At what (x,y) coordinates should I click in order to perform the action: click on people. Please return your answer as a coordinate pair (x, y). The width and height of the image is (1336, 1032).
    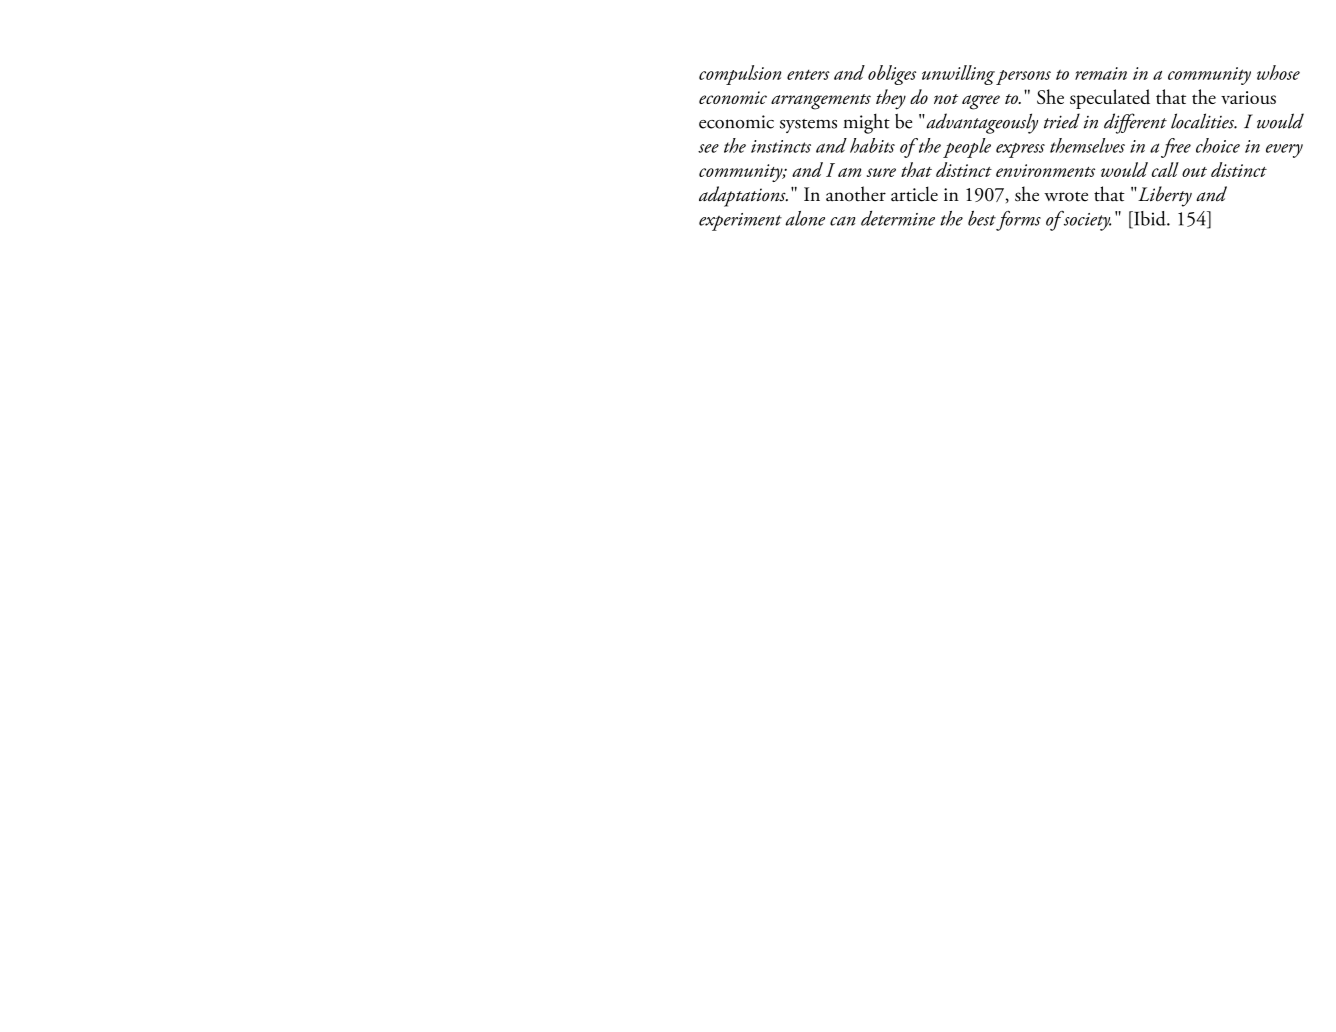
    Looking at the image, I should click on (967, 148).
